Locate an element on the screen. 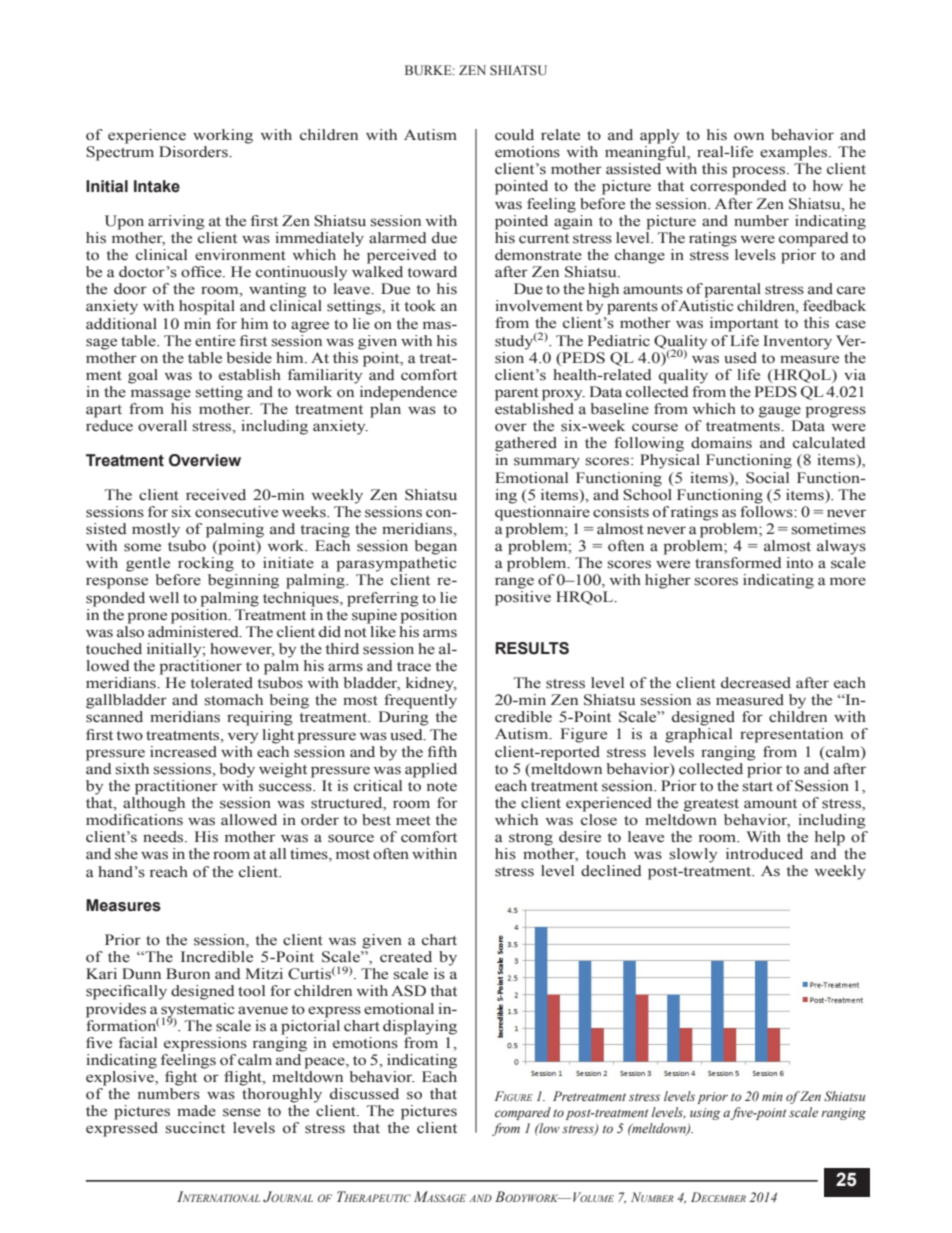 This screenshot has height=1233, width=952. process is located at coordinates (760, 172).
